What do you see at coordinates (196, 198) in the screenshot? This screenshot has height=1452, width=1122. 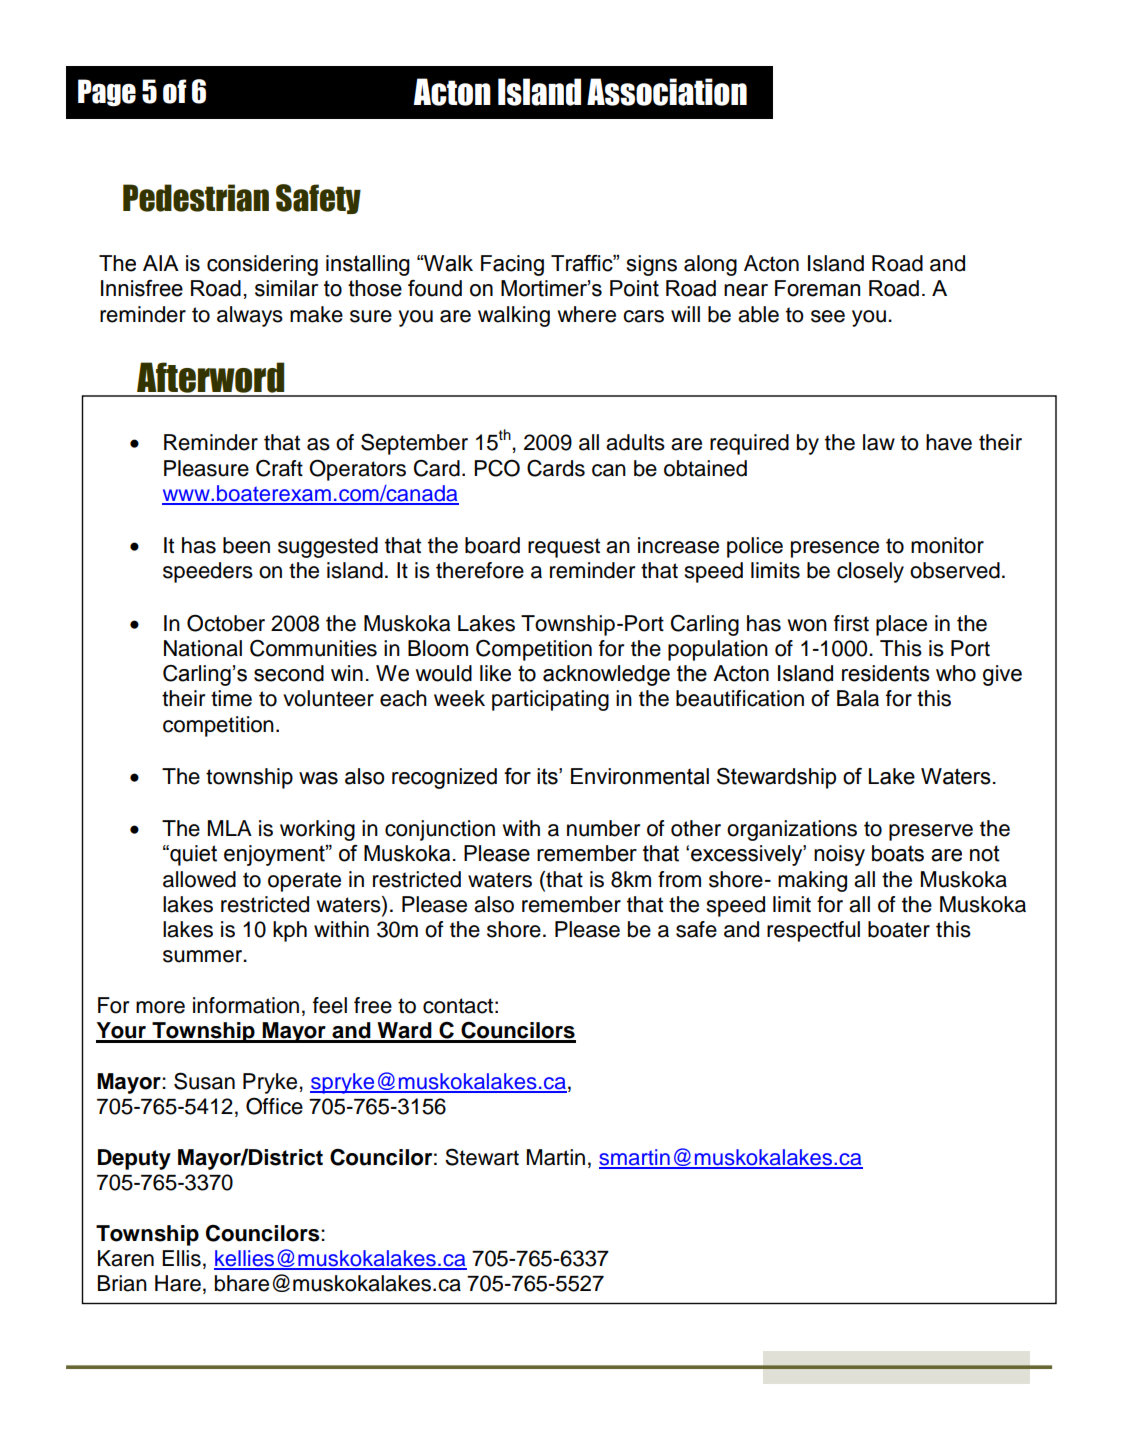 I see `Pedestrian` at bounding box center [196, 198].
